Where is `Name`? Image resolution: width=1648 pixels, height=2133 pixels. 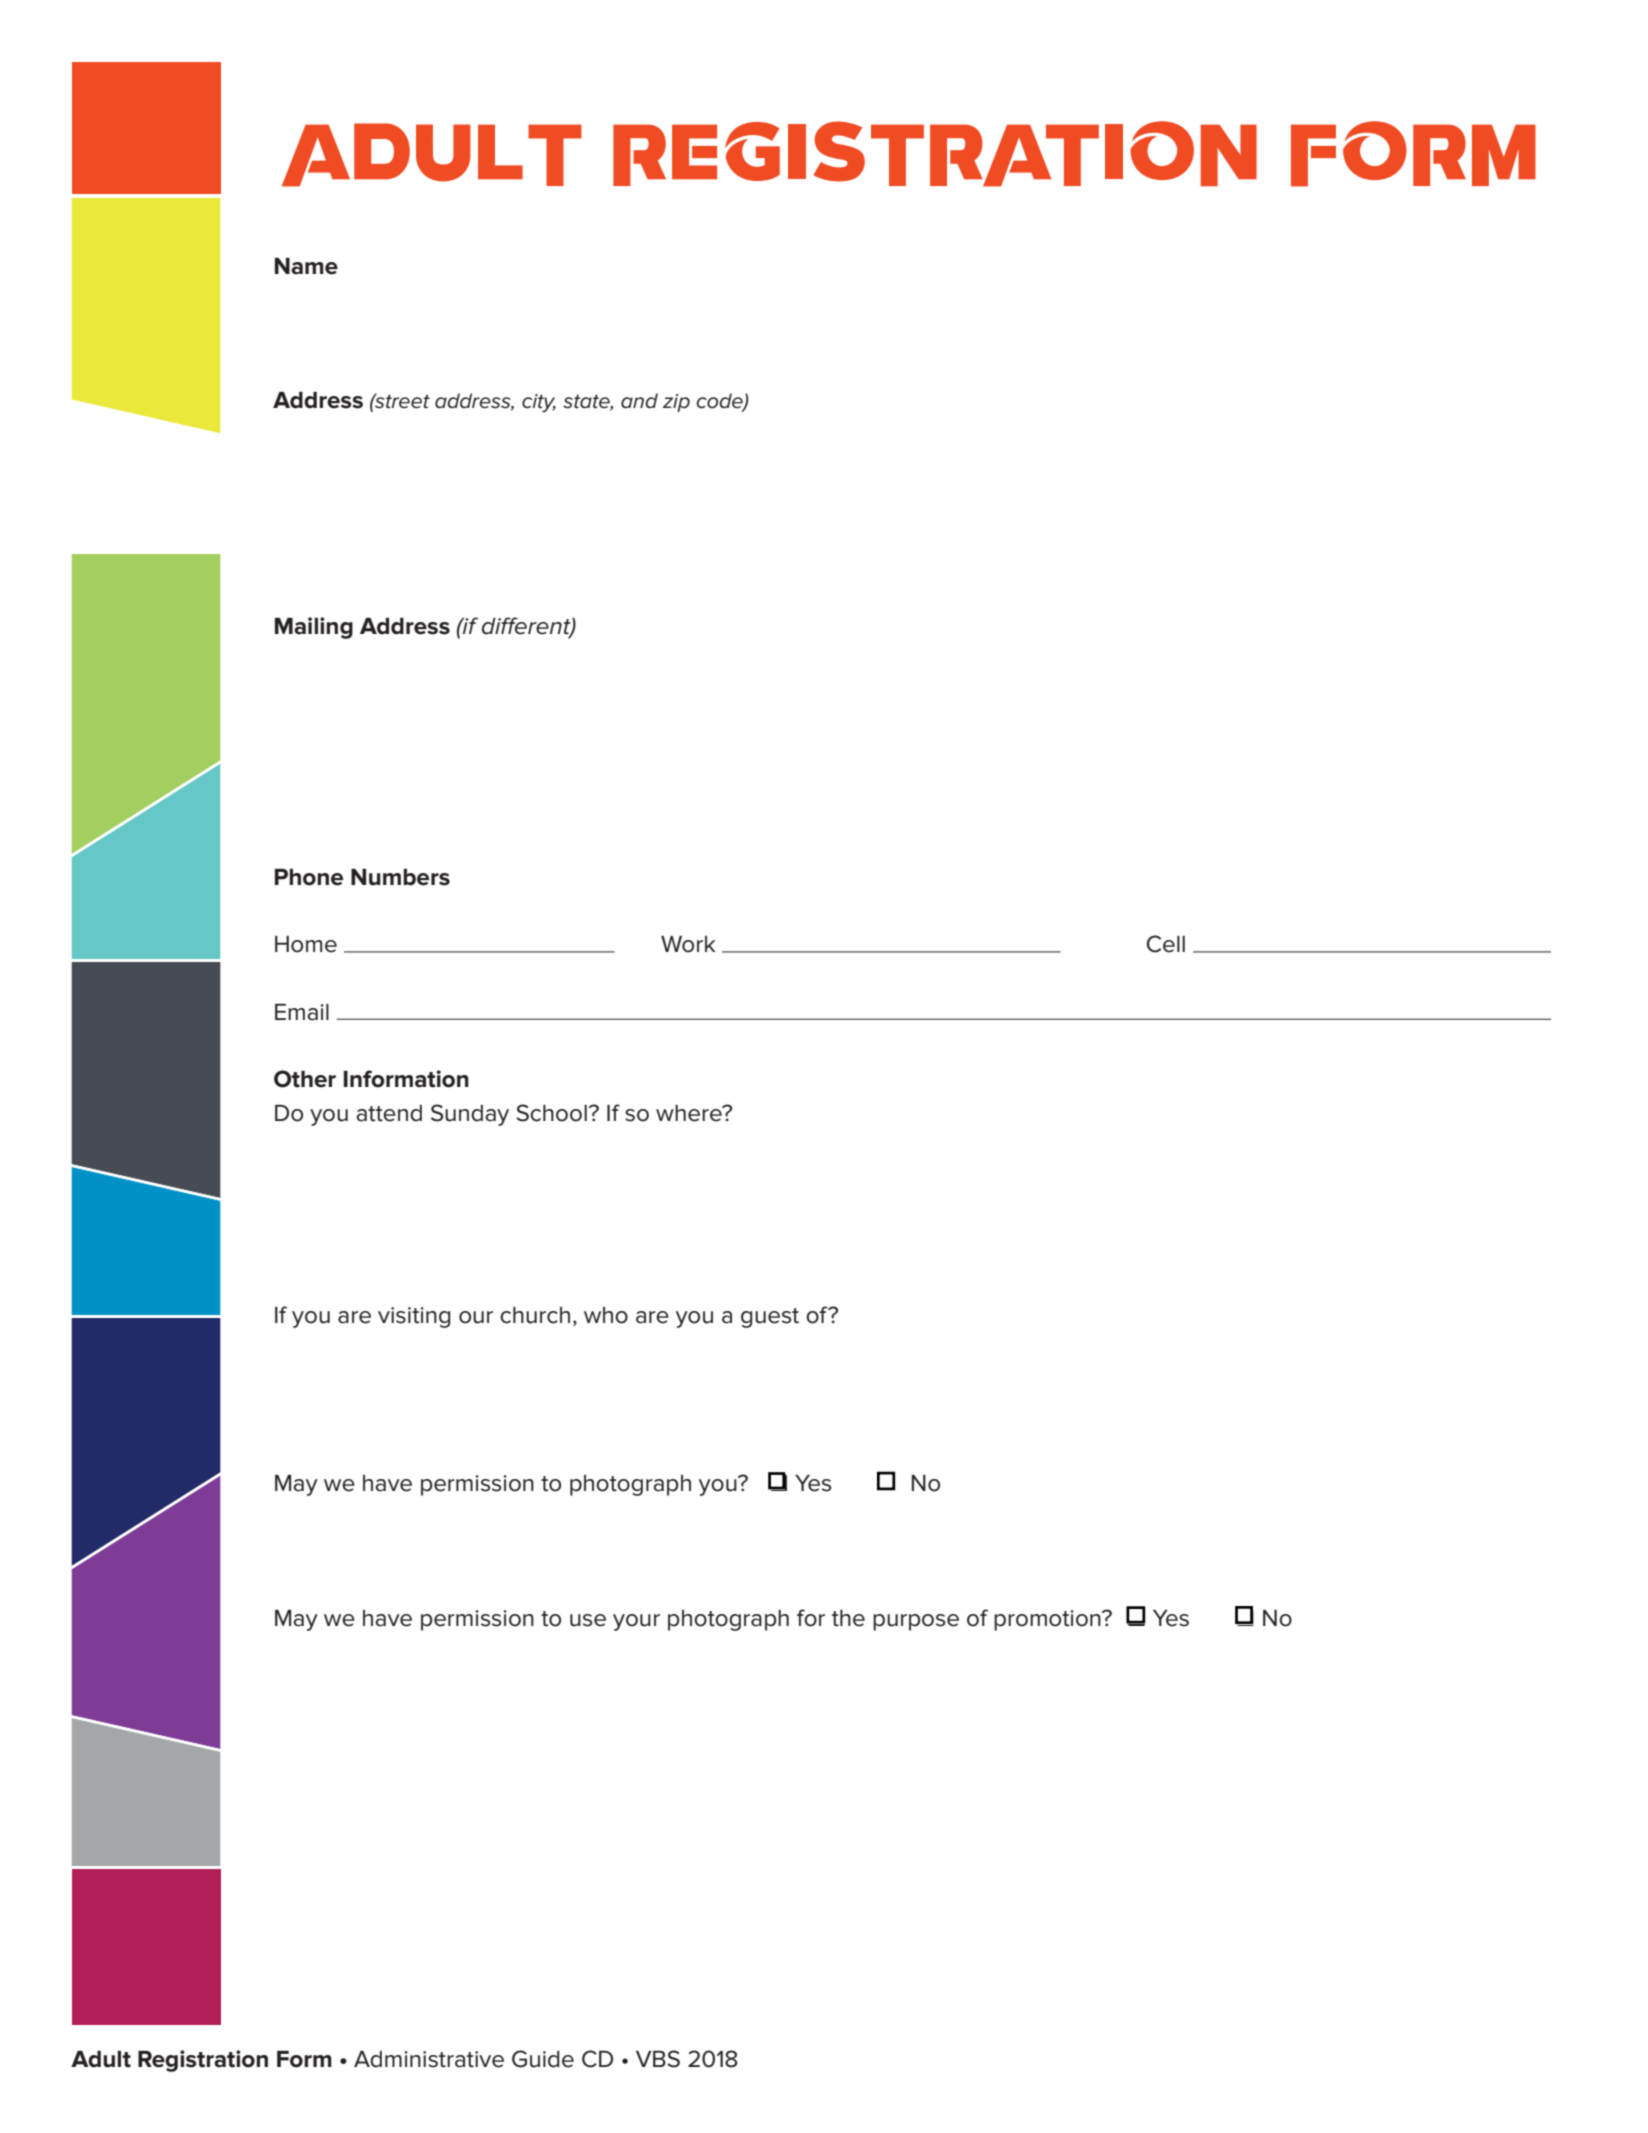
Name is located at coordinates (306, 266).
